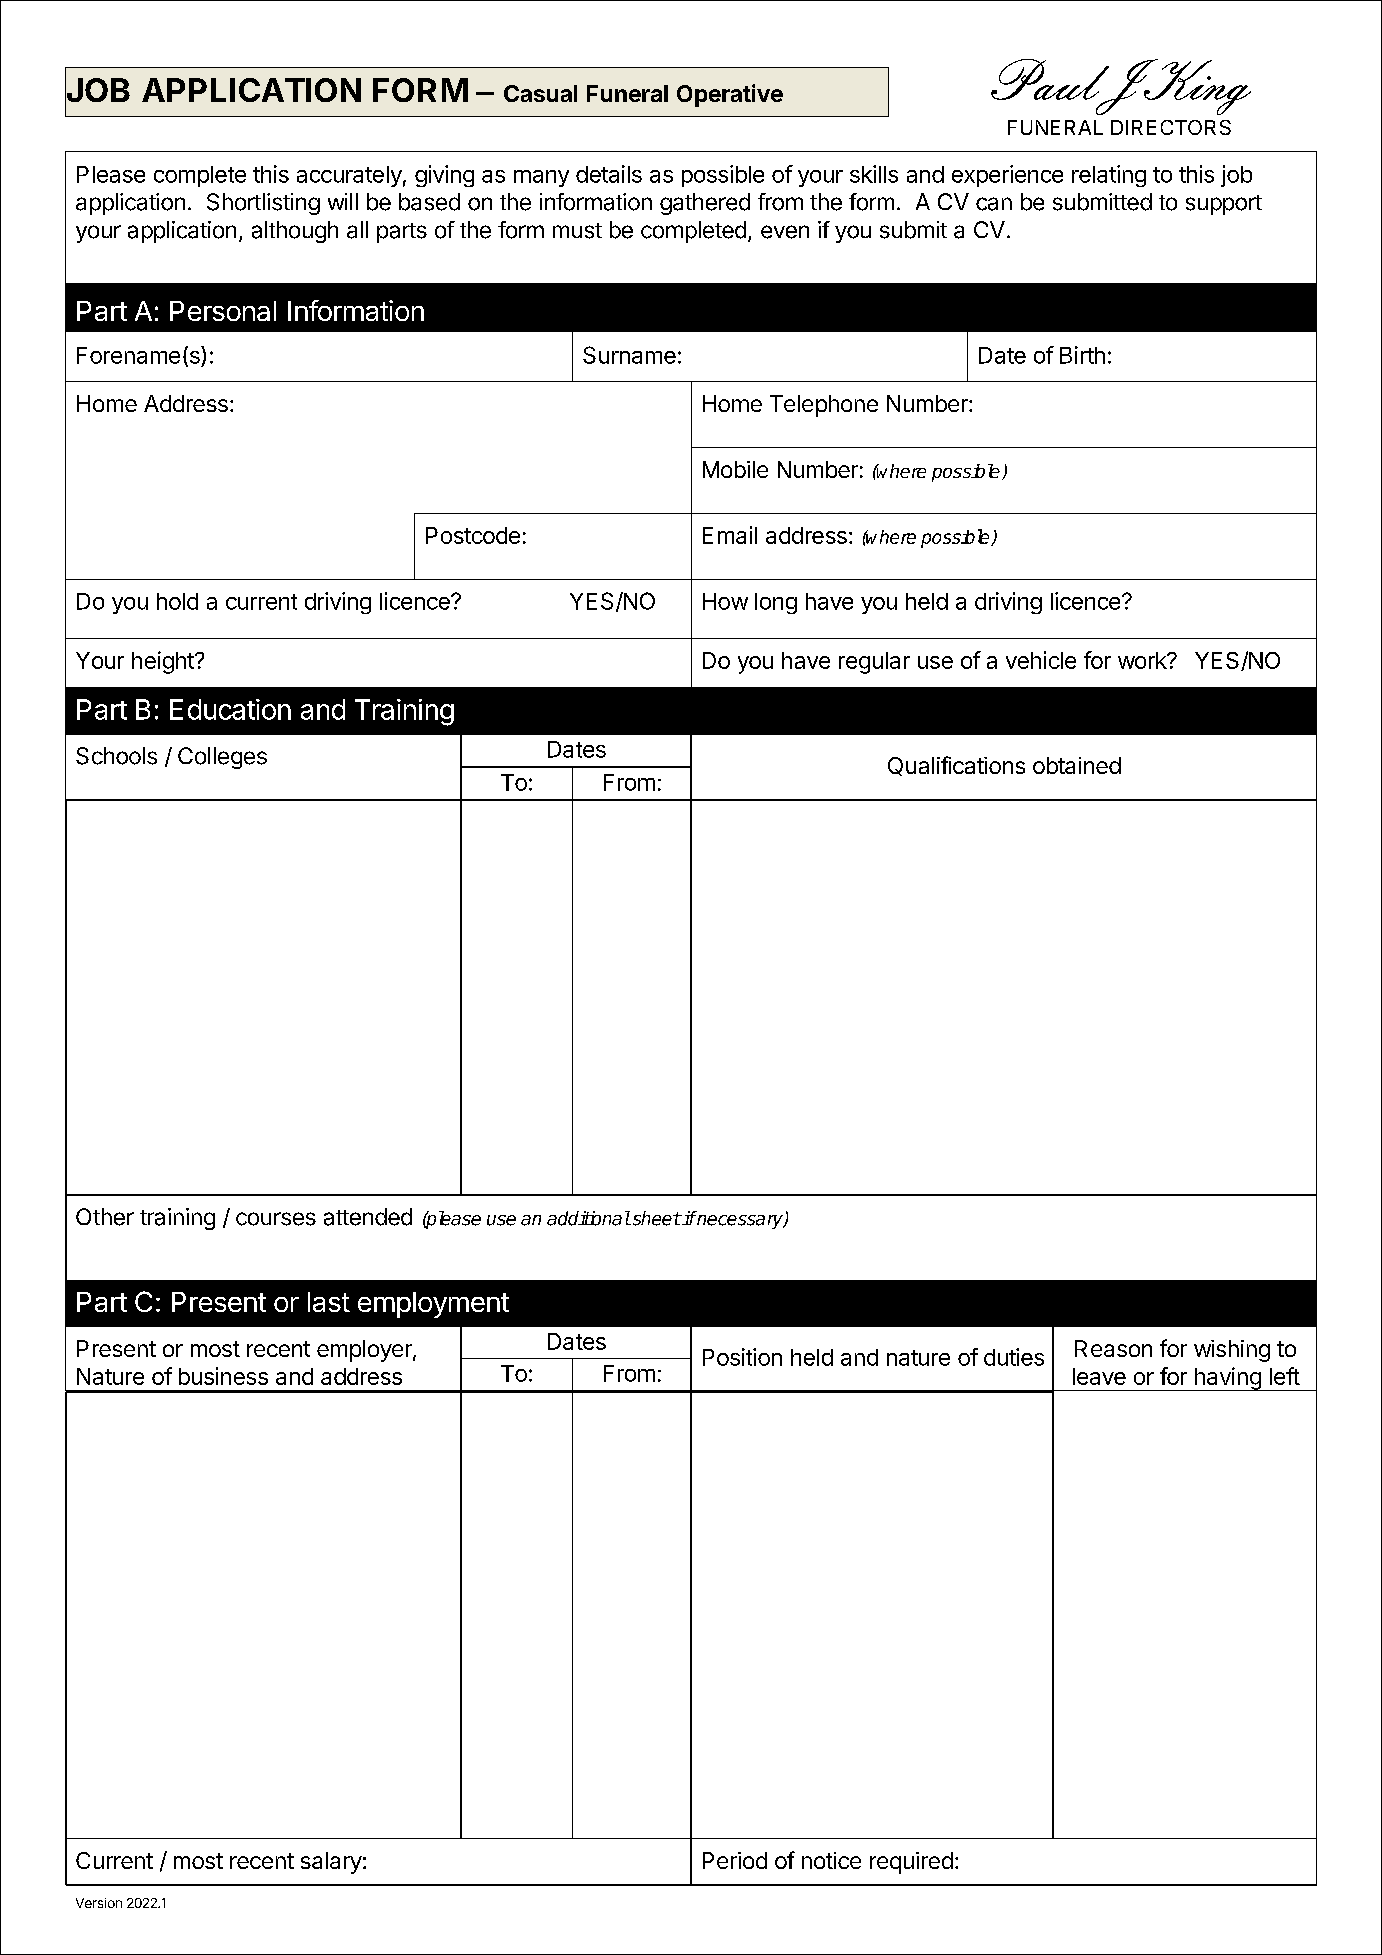 The height and width of the screenshot is (1955, 1382). Describe the element at coordinates (1171, 127) in the screenshot. I see `DIRECTORS` at that location.
